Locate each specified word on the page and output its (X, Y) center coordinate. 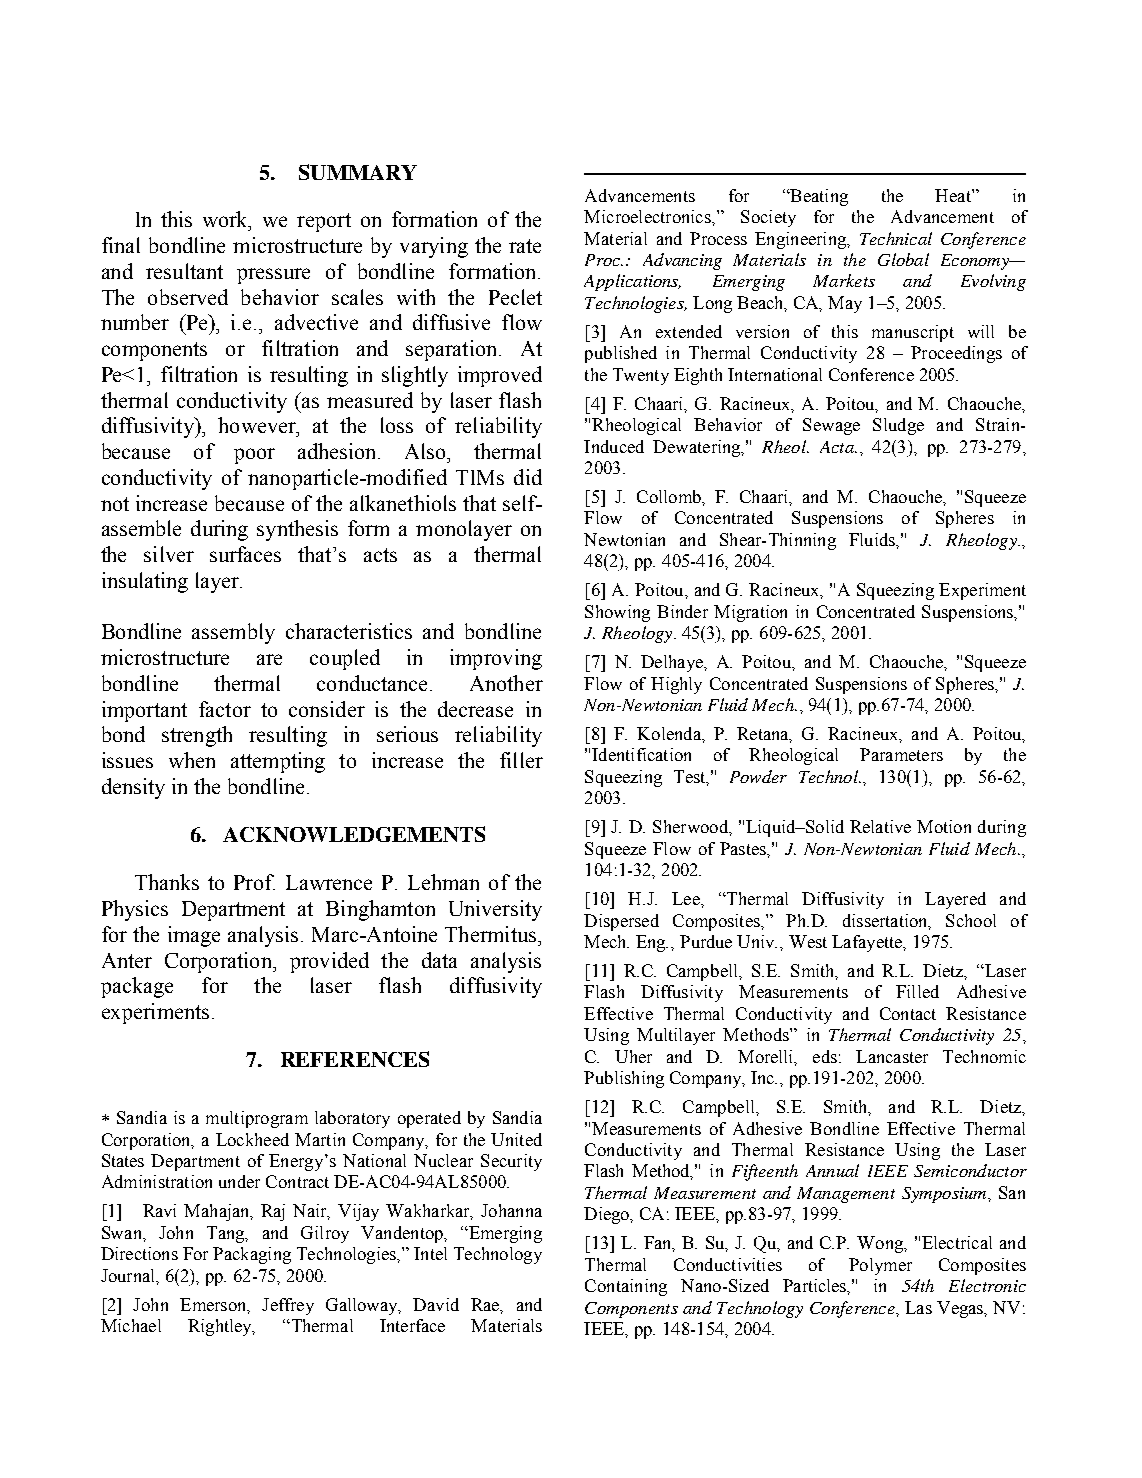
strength (197, 736)
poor (254, 456)
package (137, 987)
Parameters (901, 754)
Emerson (214, 1305)
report (324, 222)
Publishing (624, 1079)
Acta (838, 447)
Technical (896, 238)
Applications (632, 282)
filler (521, 760)
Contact (908, 1013)
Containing (626, 1287)
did (528, 477)
